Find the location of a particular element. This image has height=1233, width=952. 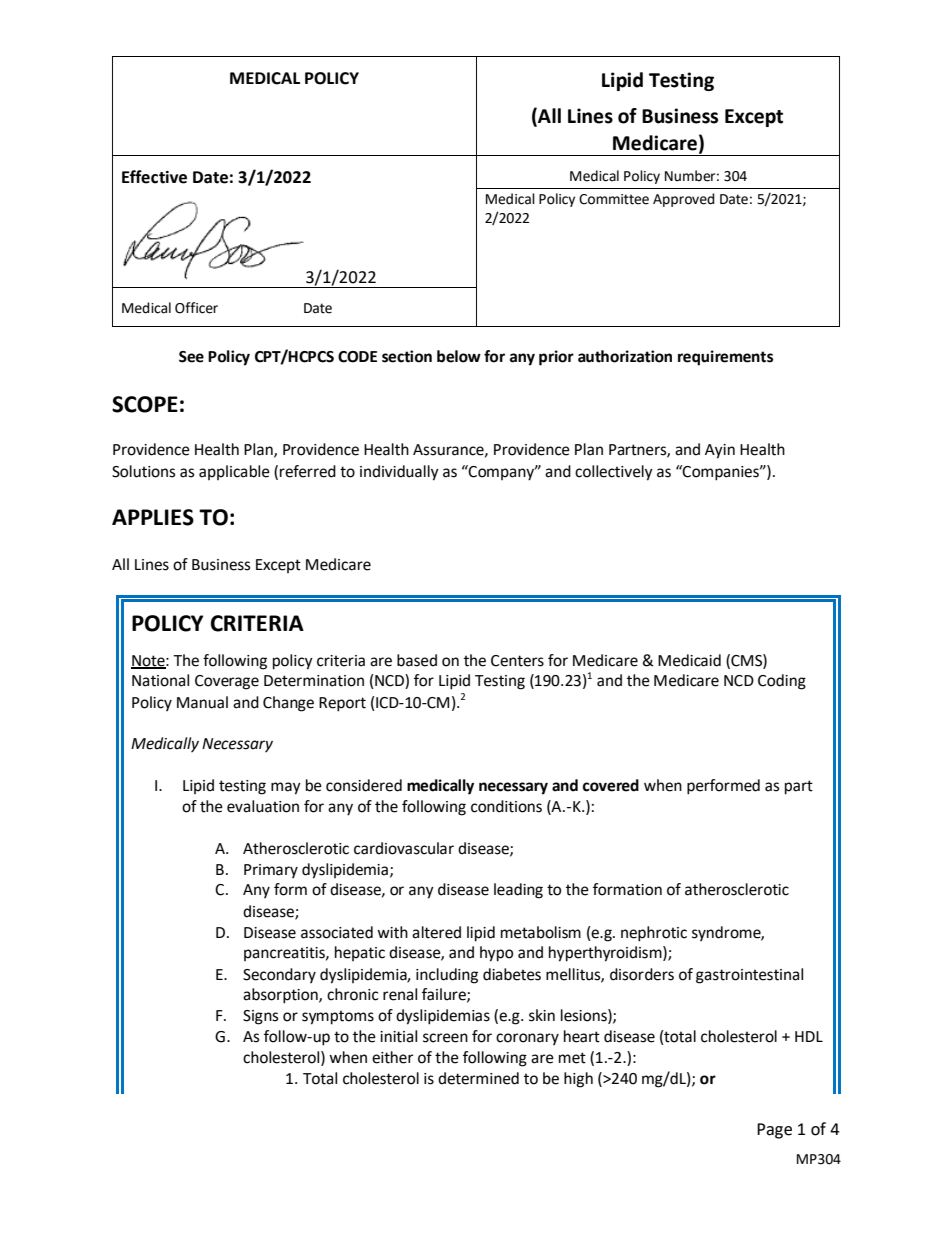

individually is located at coordinates (399, 473).
